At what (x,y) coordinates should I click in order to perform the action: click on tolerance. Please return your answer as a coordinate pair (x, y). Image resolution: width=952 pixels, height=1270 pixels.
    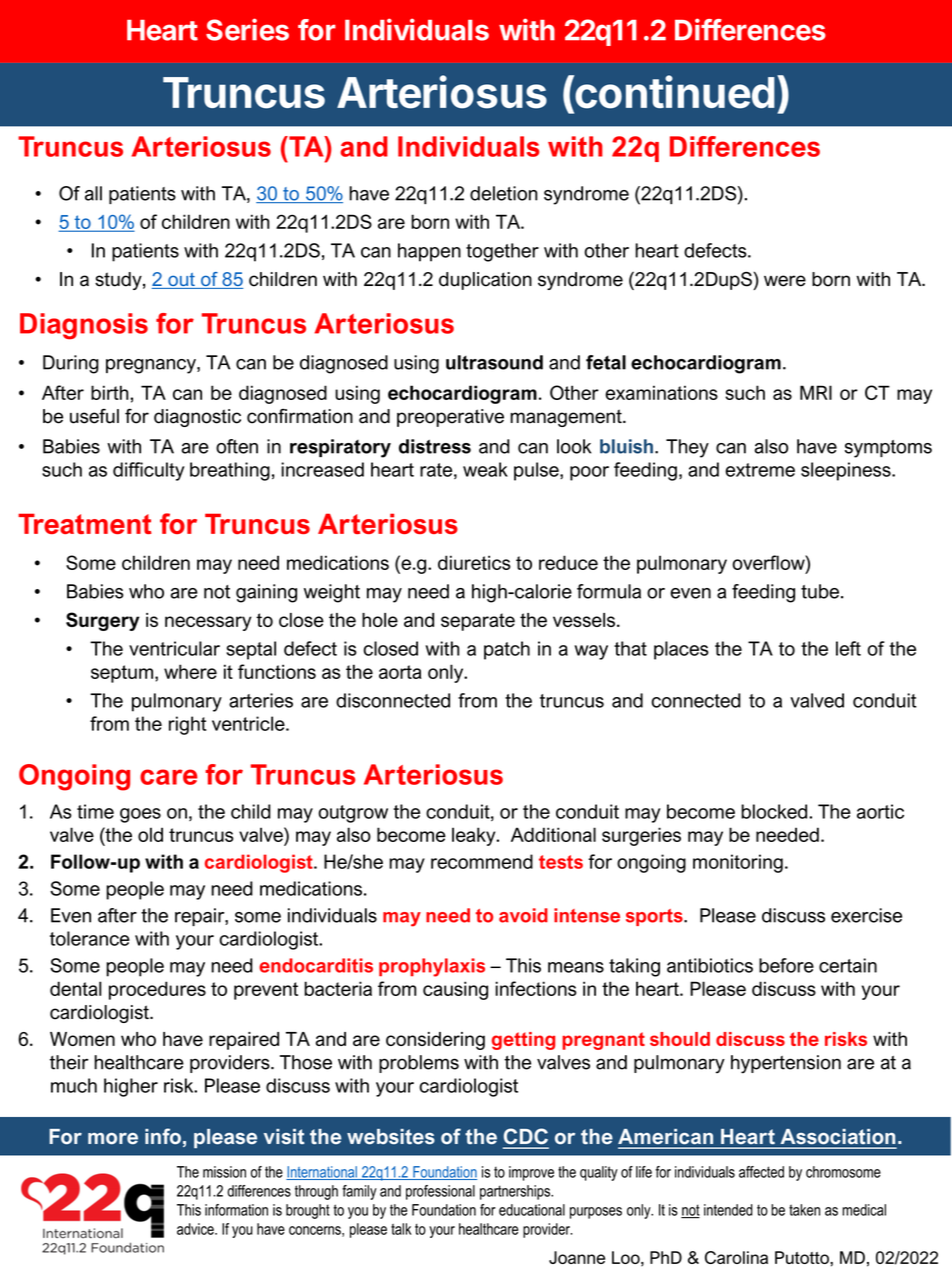
    Looking at the image, I should click on (90, 938).
